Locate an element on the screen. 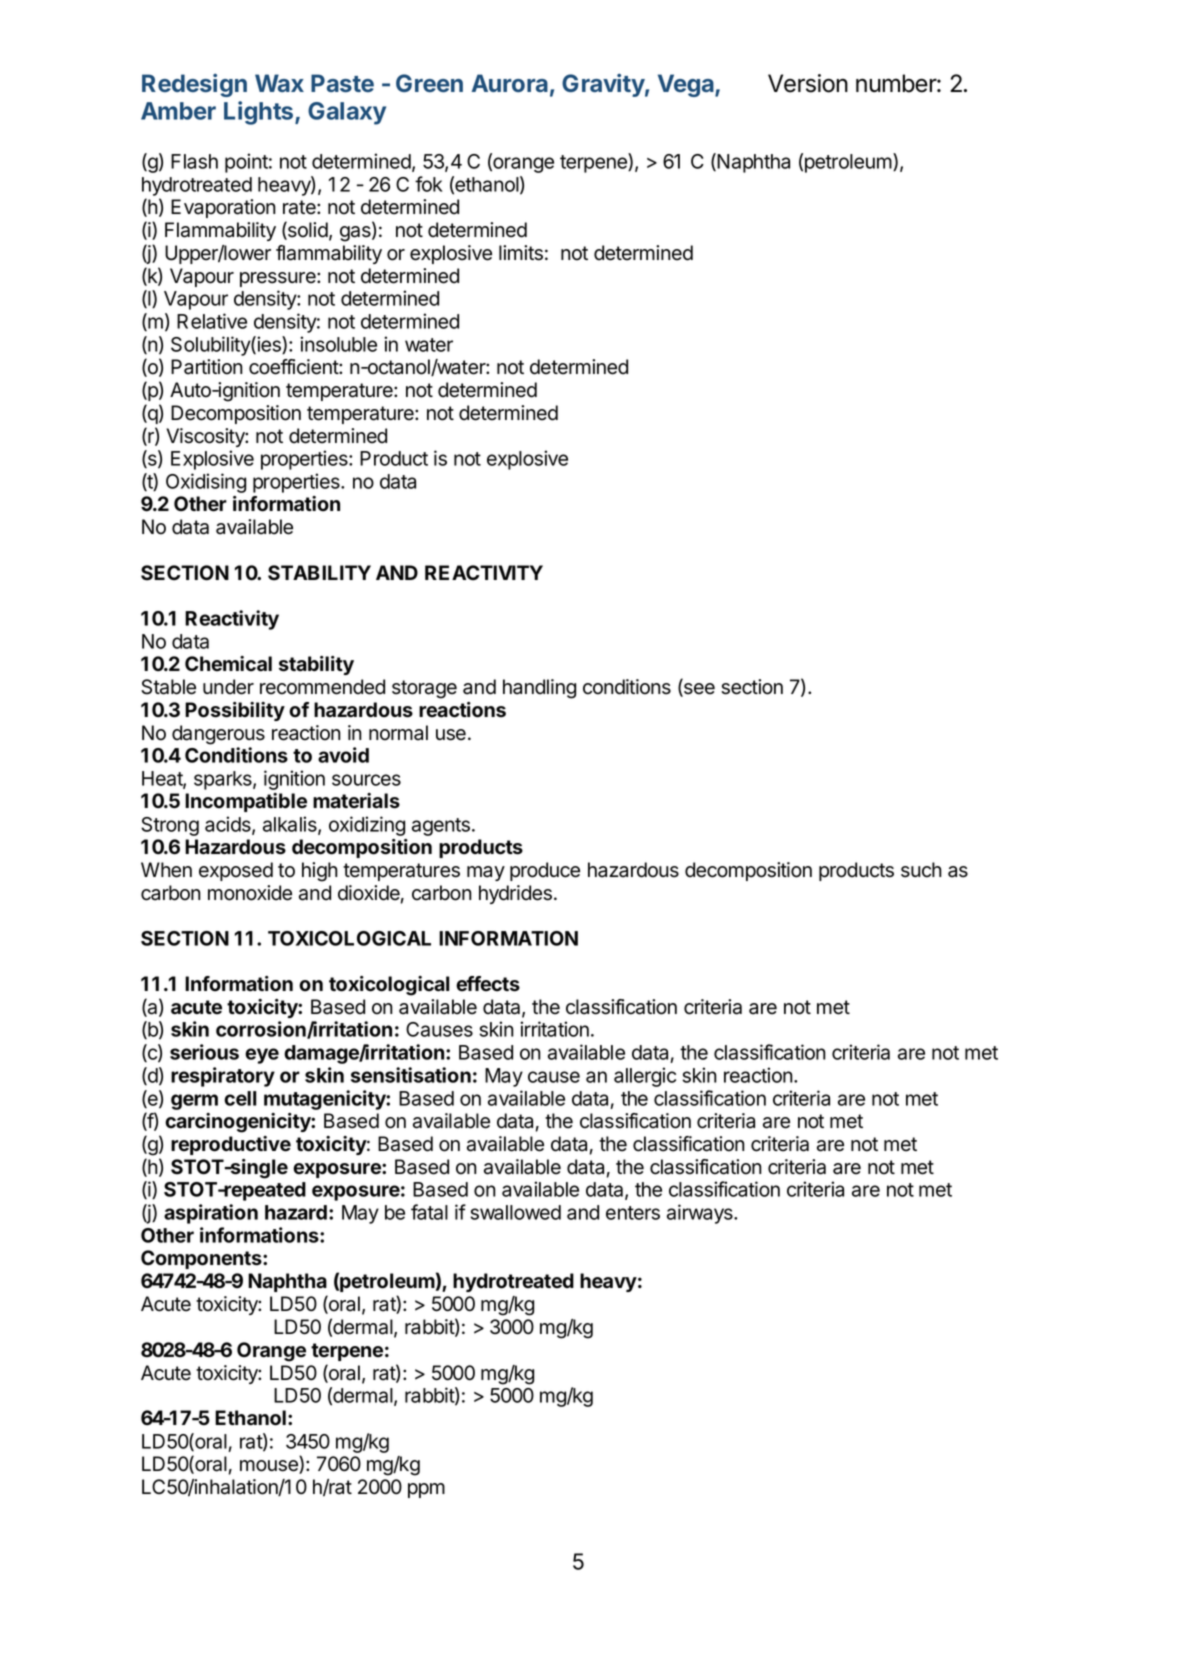 The height and width of the screenshot is (1673, 1183). such is located at coordinates (921, 870).
